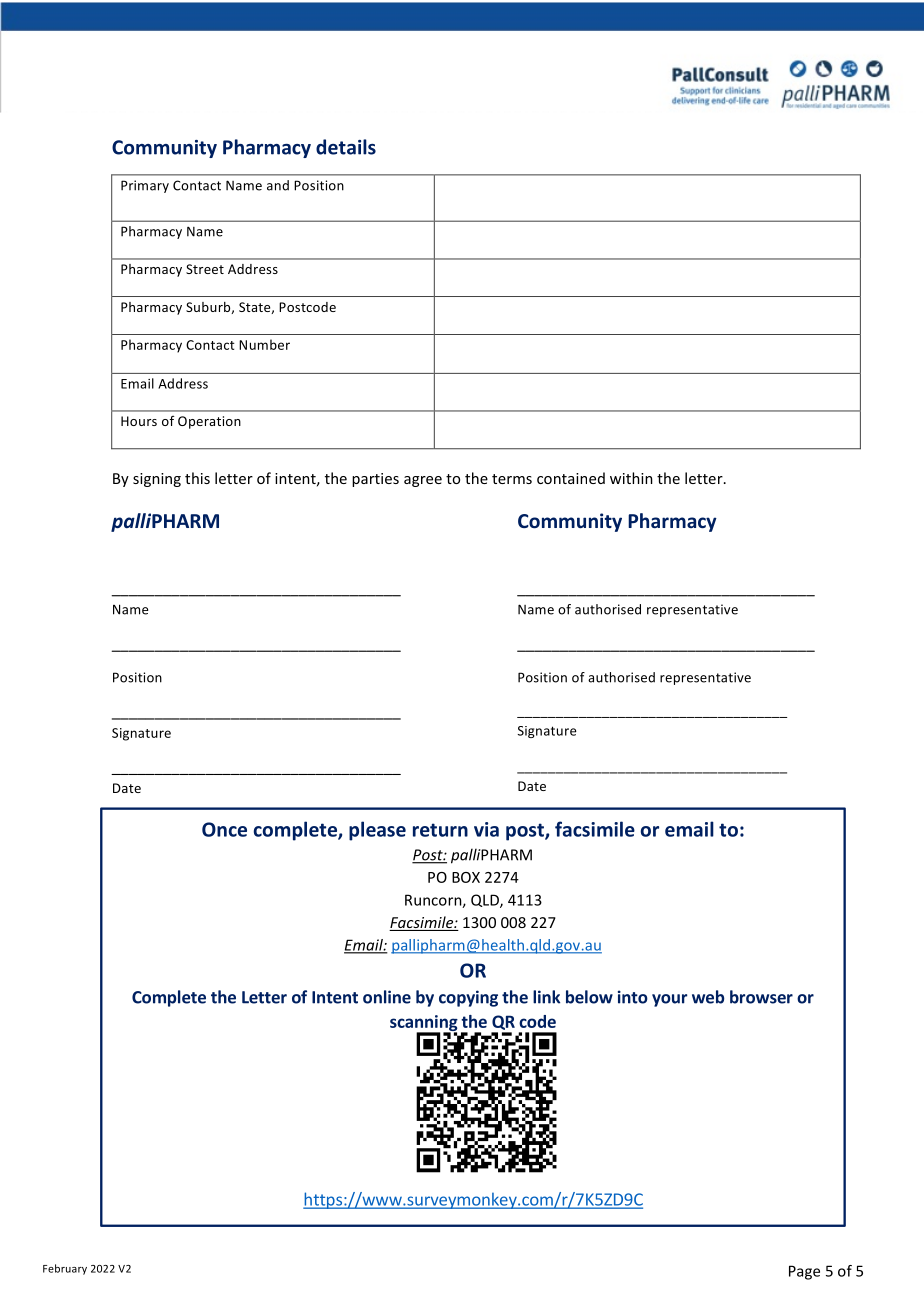  What do you see at coordinates (571, 478) in the document?
I see `contained` at bounding box center [571, 478].
